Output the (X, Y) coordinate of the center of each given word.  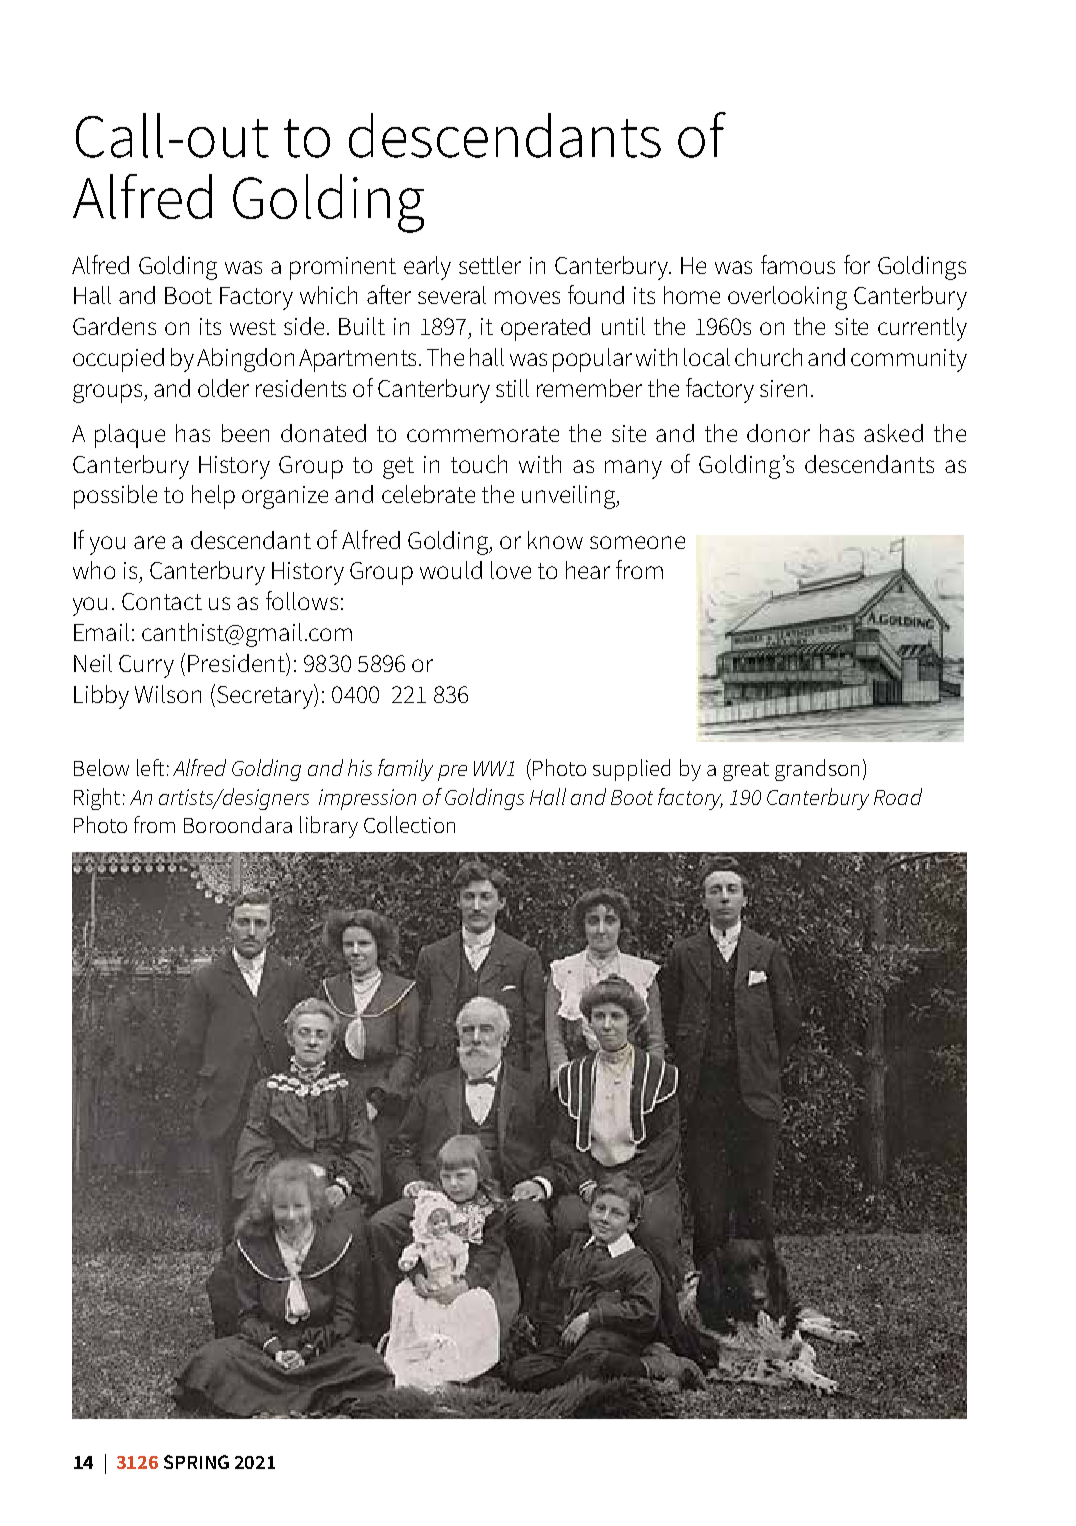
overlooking (787, 298)
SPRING (196, 1462)
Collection (409, 824)
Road (898, 796)
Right (97, 799)
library (329, 827)
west (253, 327)
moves (527, 297)
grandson (817, 770)
